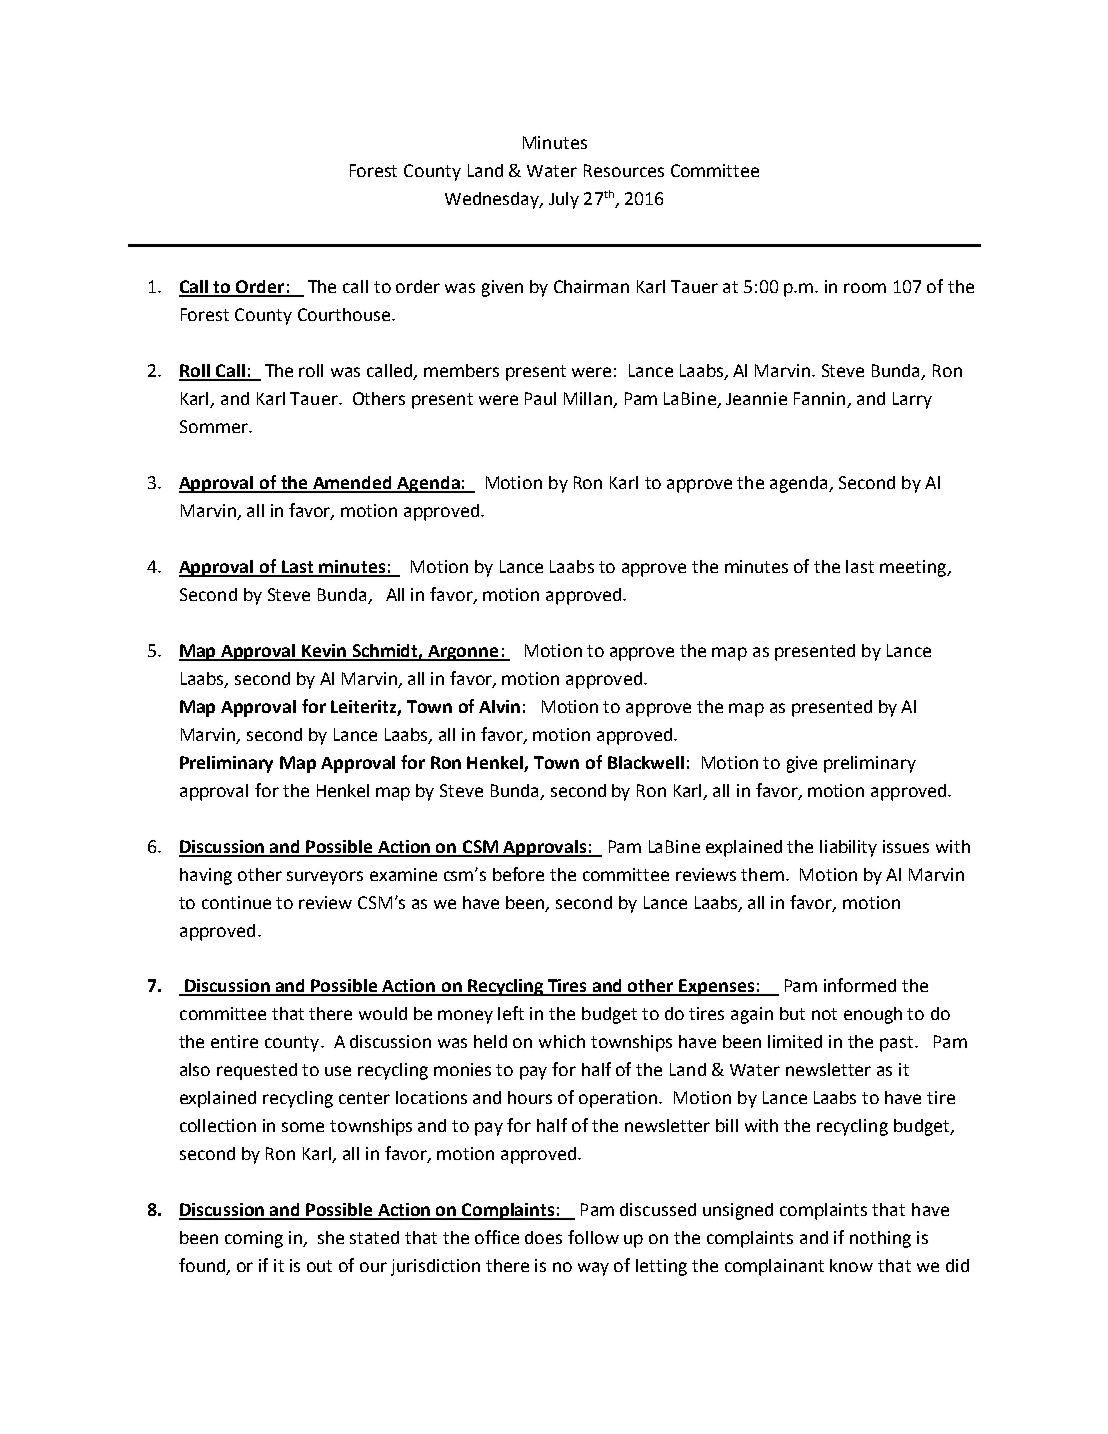 Image resolution: width=1108 pixels, height=1434 pixels. I want to click on Larry, so click(912, 400).
